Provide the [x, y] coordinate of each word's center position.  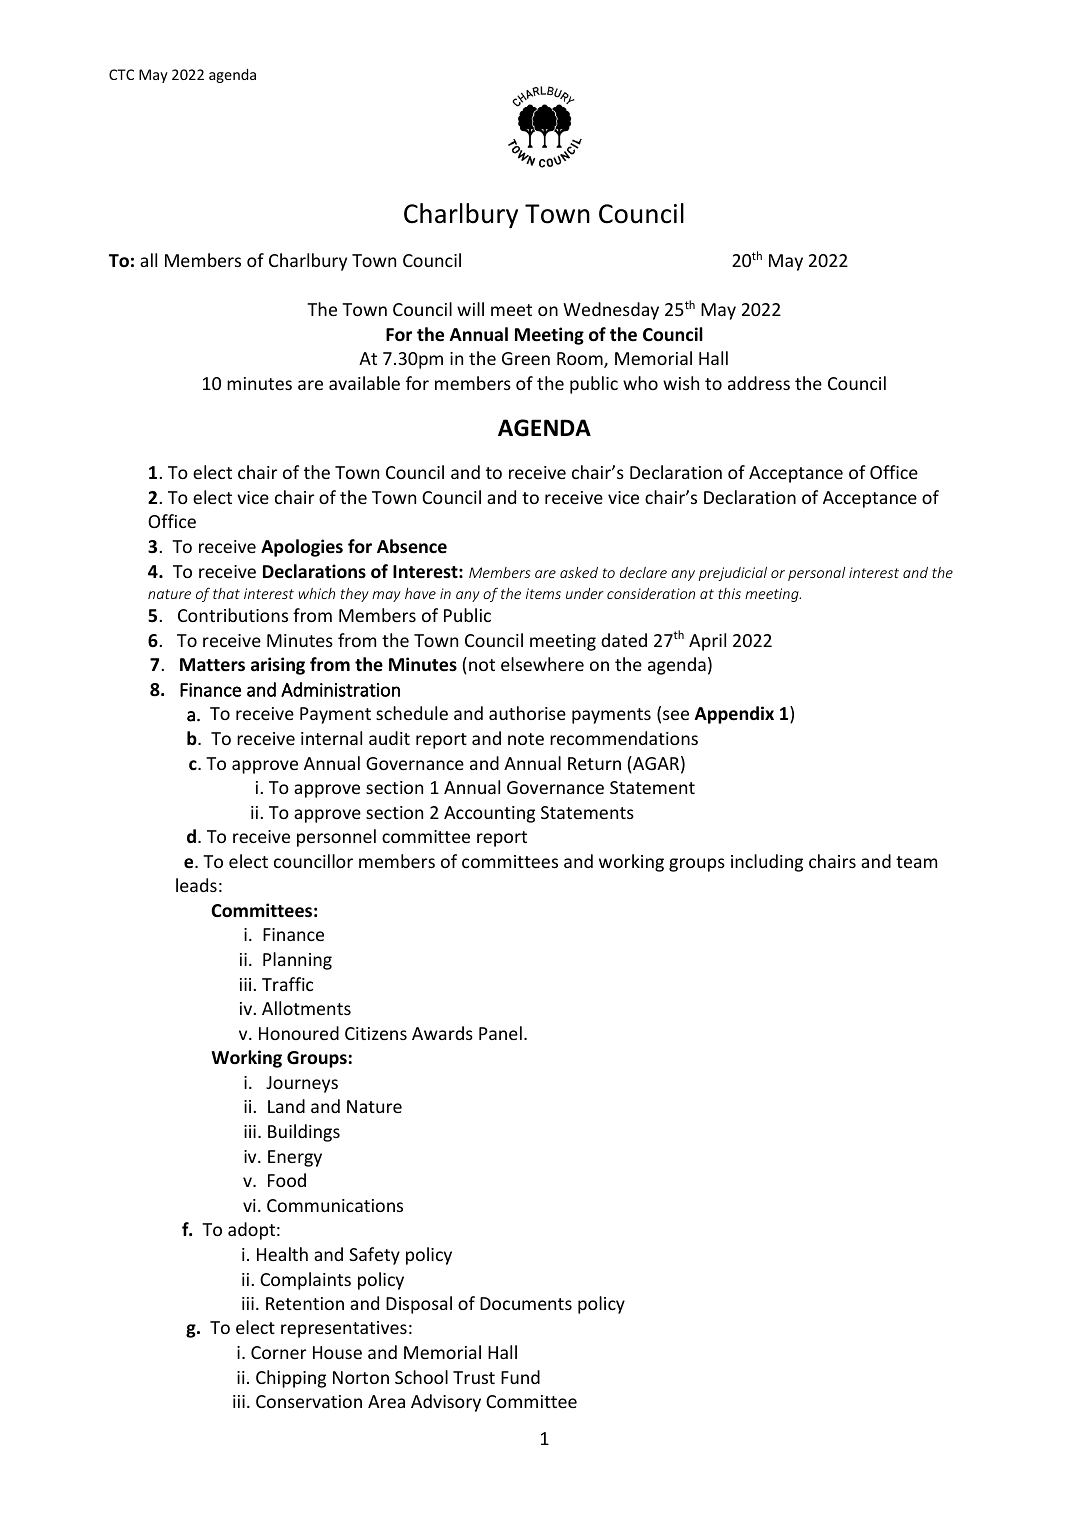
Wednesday [611, 311]
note [526, 739]
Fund [520, 1377]
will [470, 309]
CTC [121, 74]
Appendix [734, 715]
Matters [212, 665]
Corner [278, 1352]
